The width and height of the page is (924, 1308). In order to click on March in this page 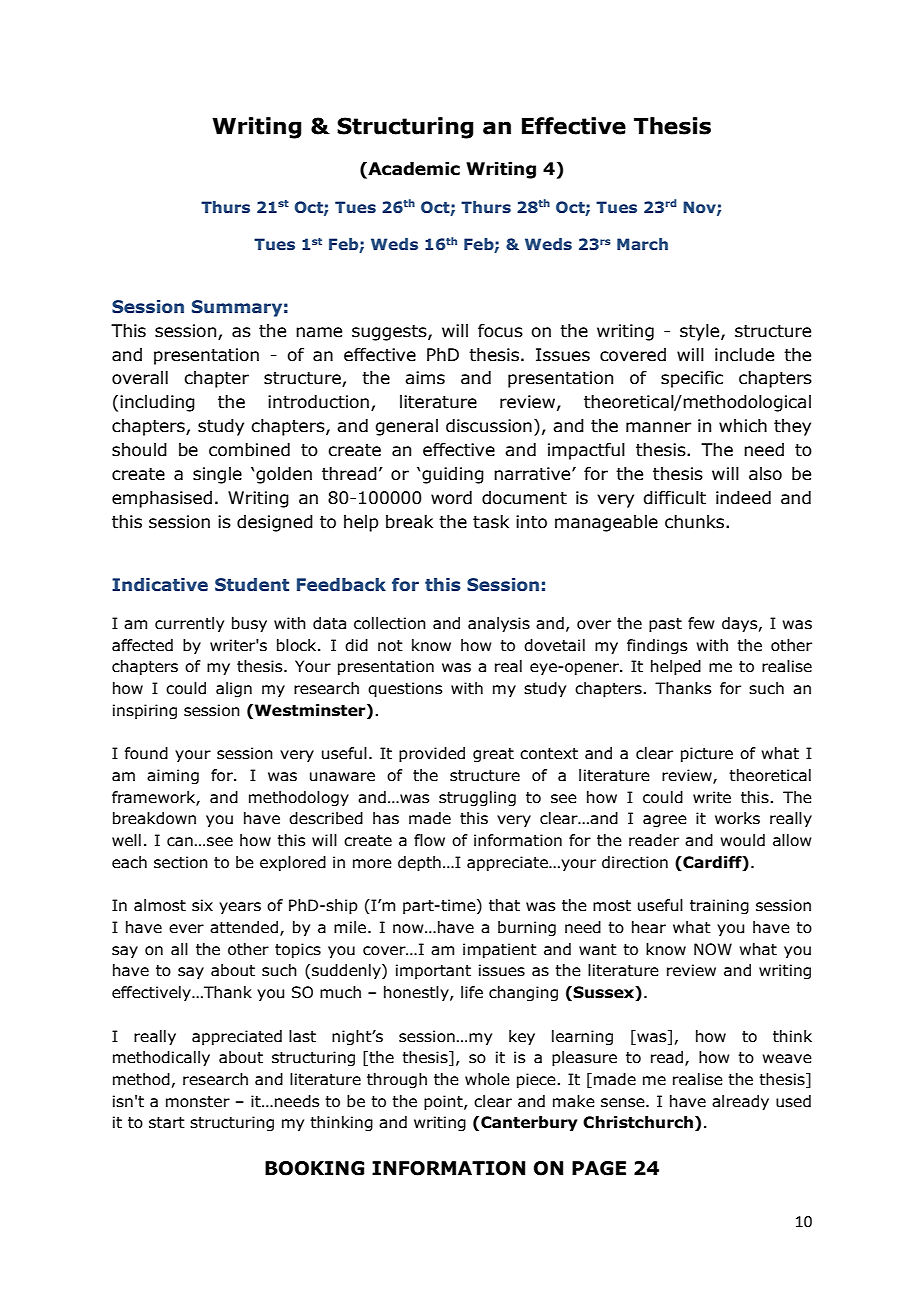, I will do `click(642, 244)`.
